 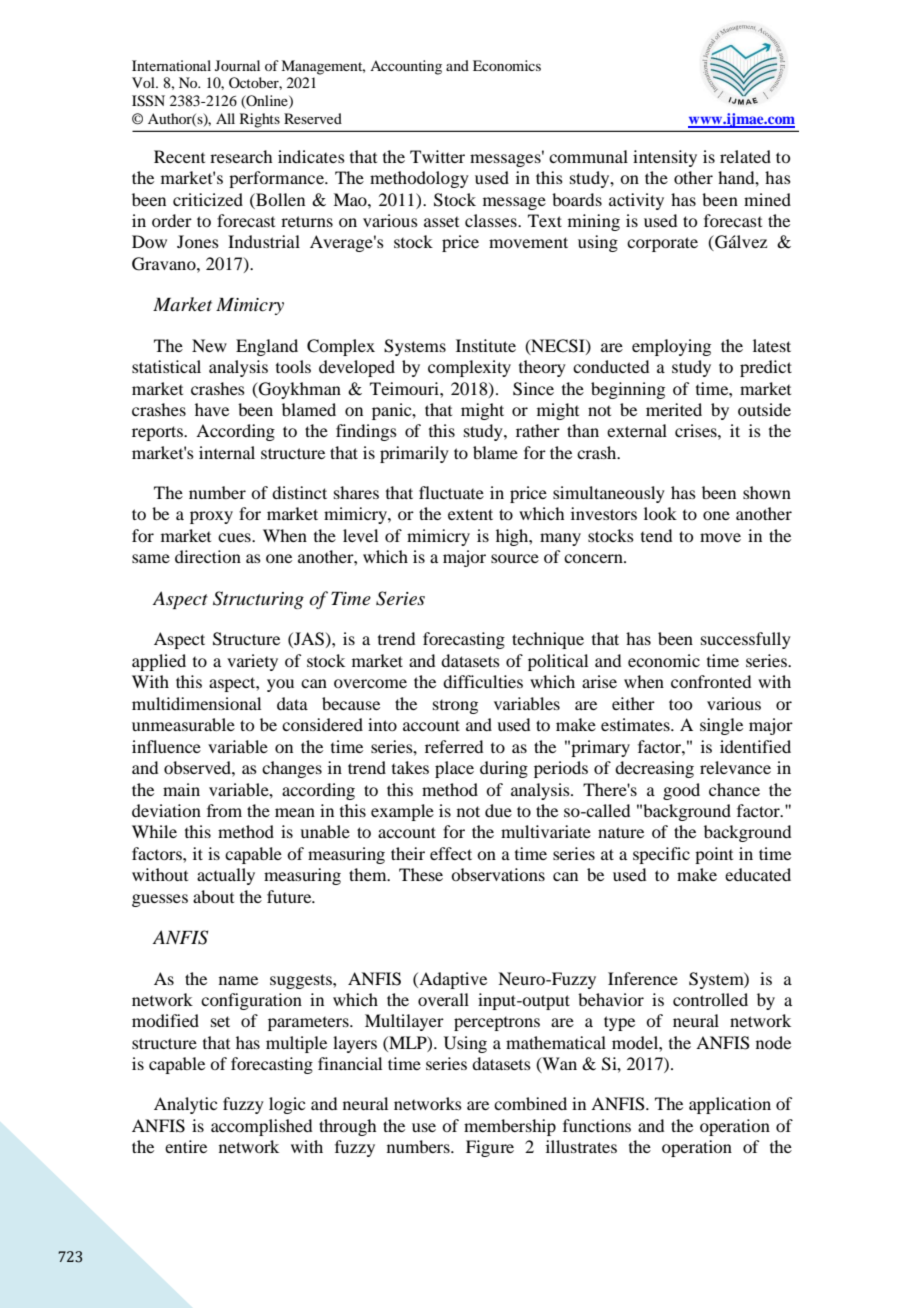 What do you see at coordinates (515, 558) in the screenshot?
I see `source` at bounding box center [515, 558].
